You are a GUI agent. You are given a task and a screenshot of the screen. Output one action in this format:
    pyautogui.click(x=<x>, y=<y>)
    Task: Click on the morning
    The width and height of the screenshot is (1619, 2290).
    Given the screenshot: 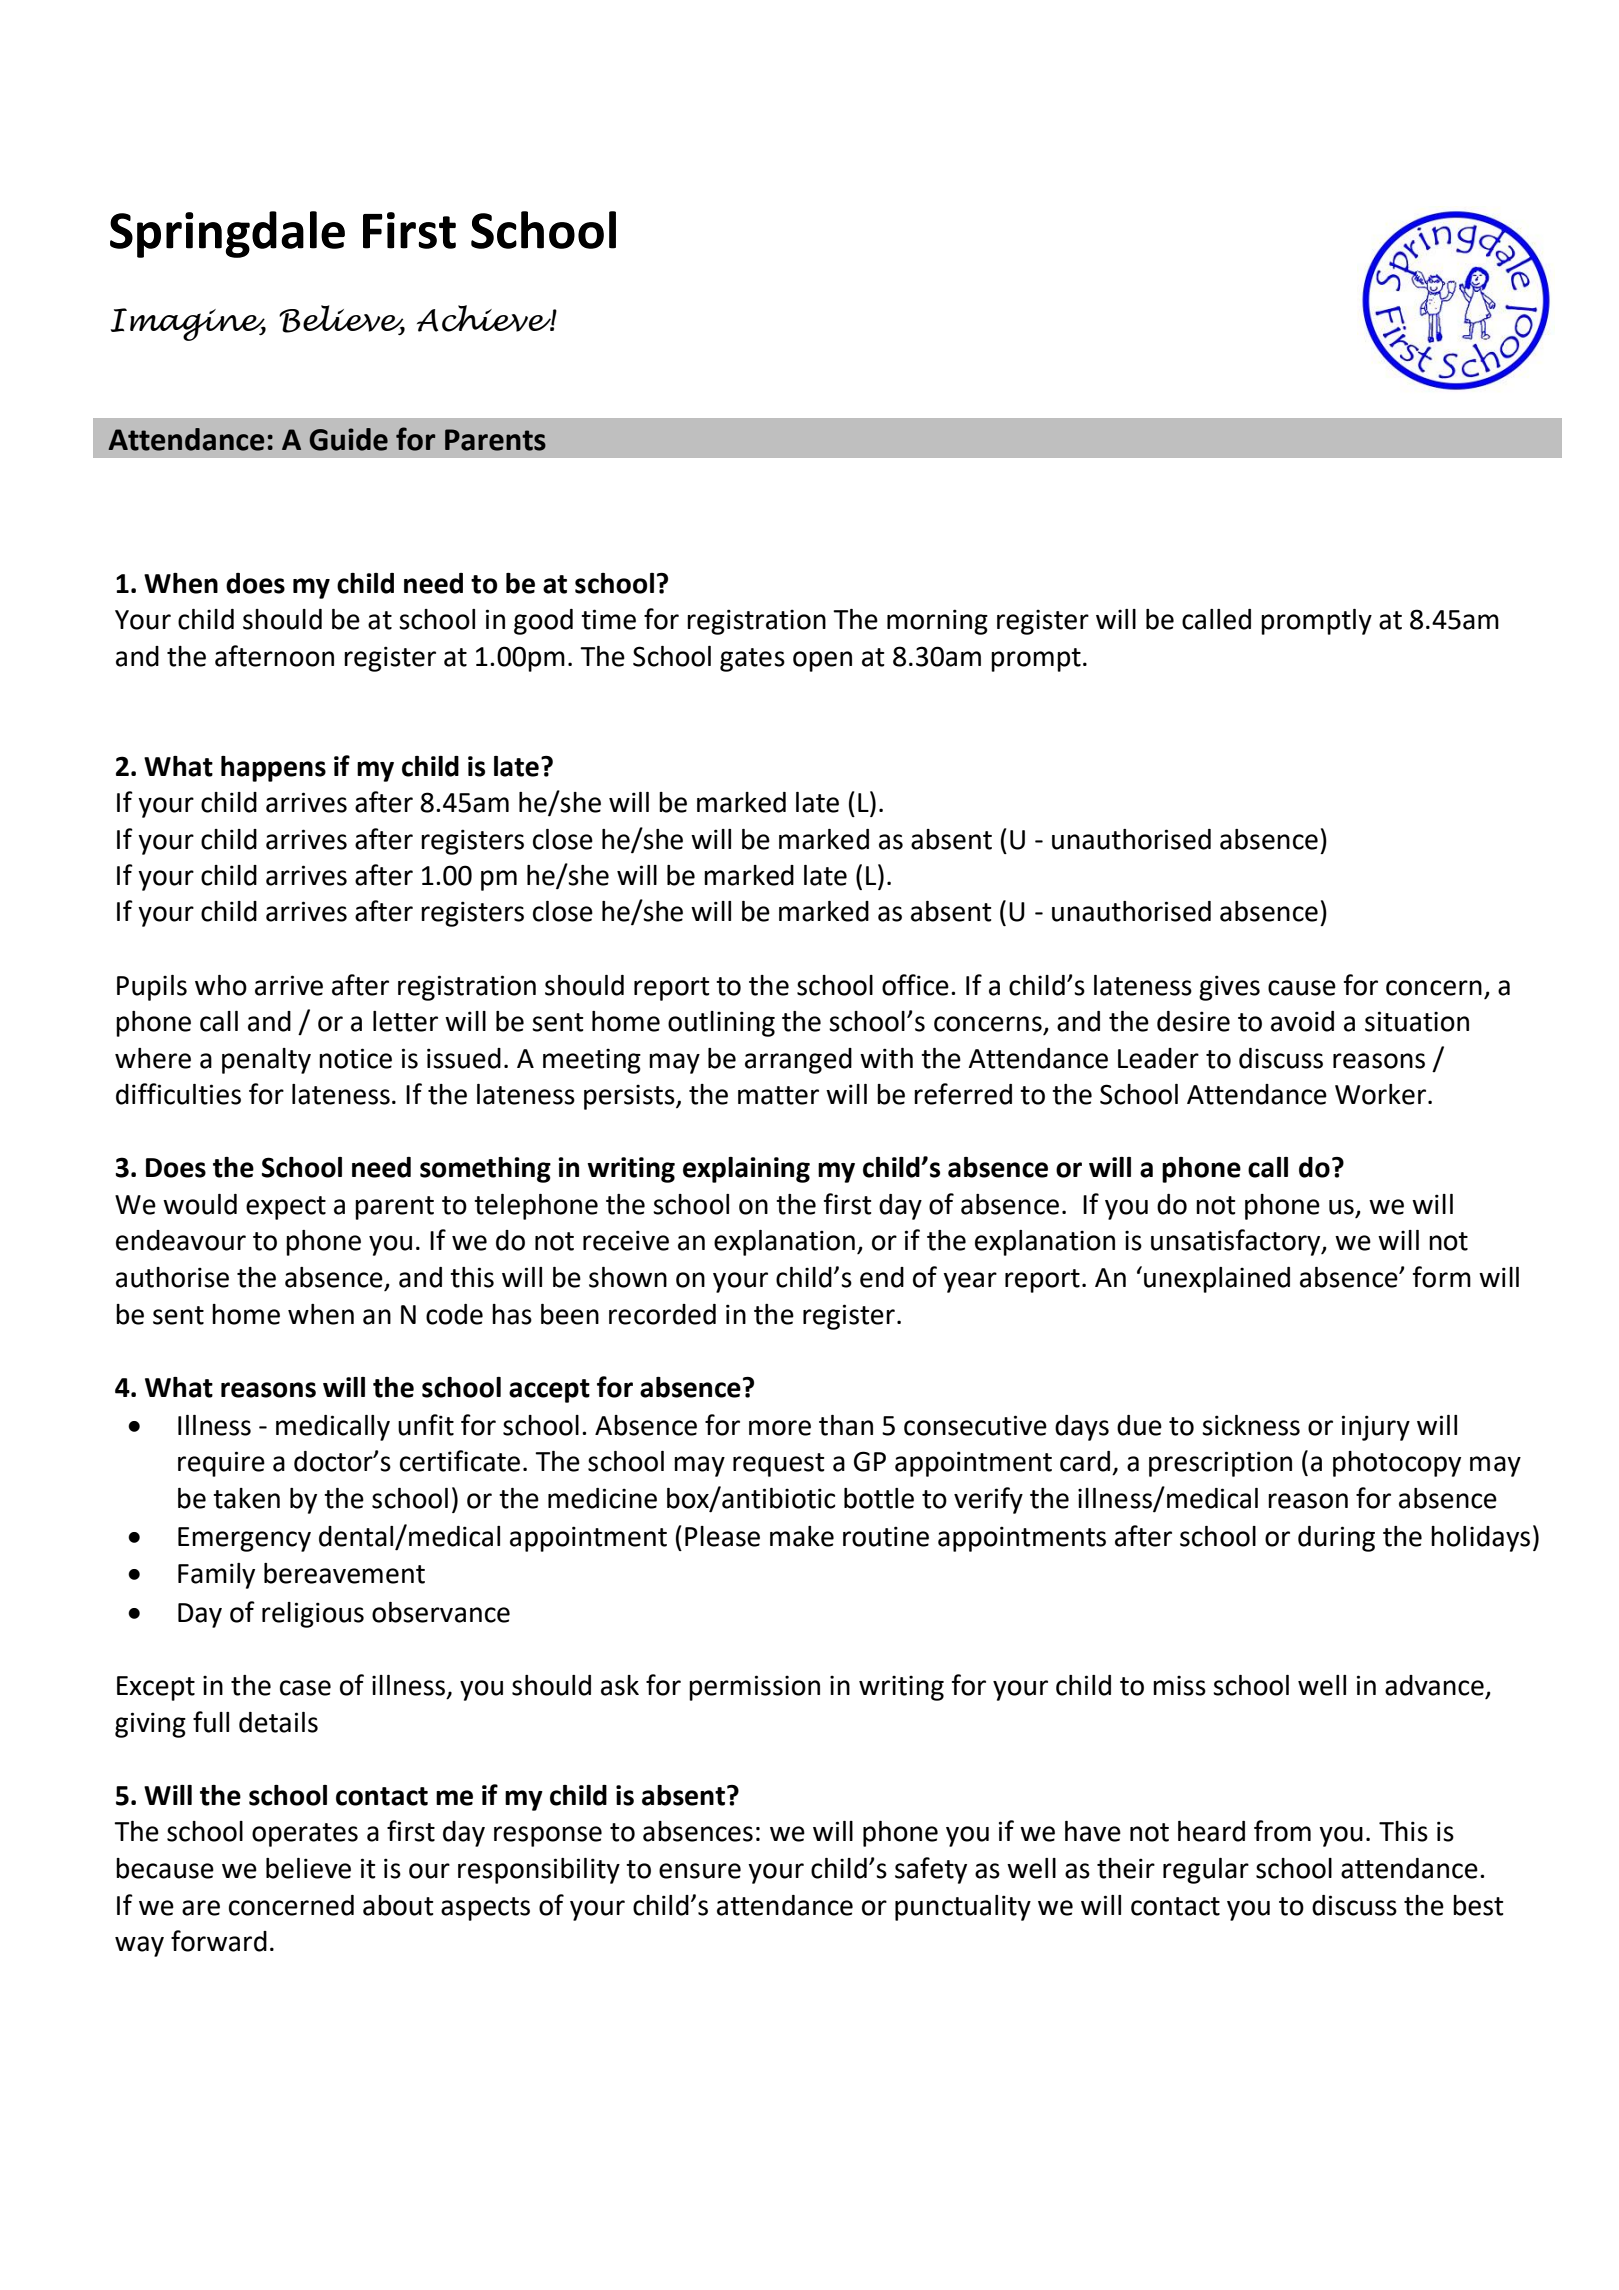 What is the action you would take?
    pyautogui.click(x=937, y=622)
